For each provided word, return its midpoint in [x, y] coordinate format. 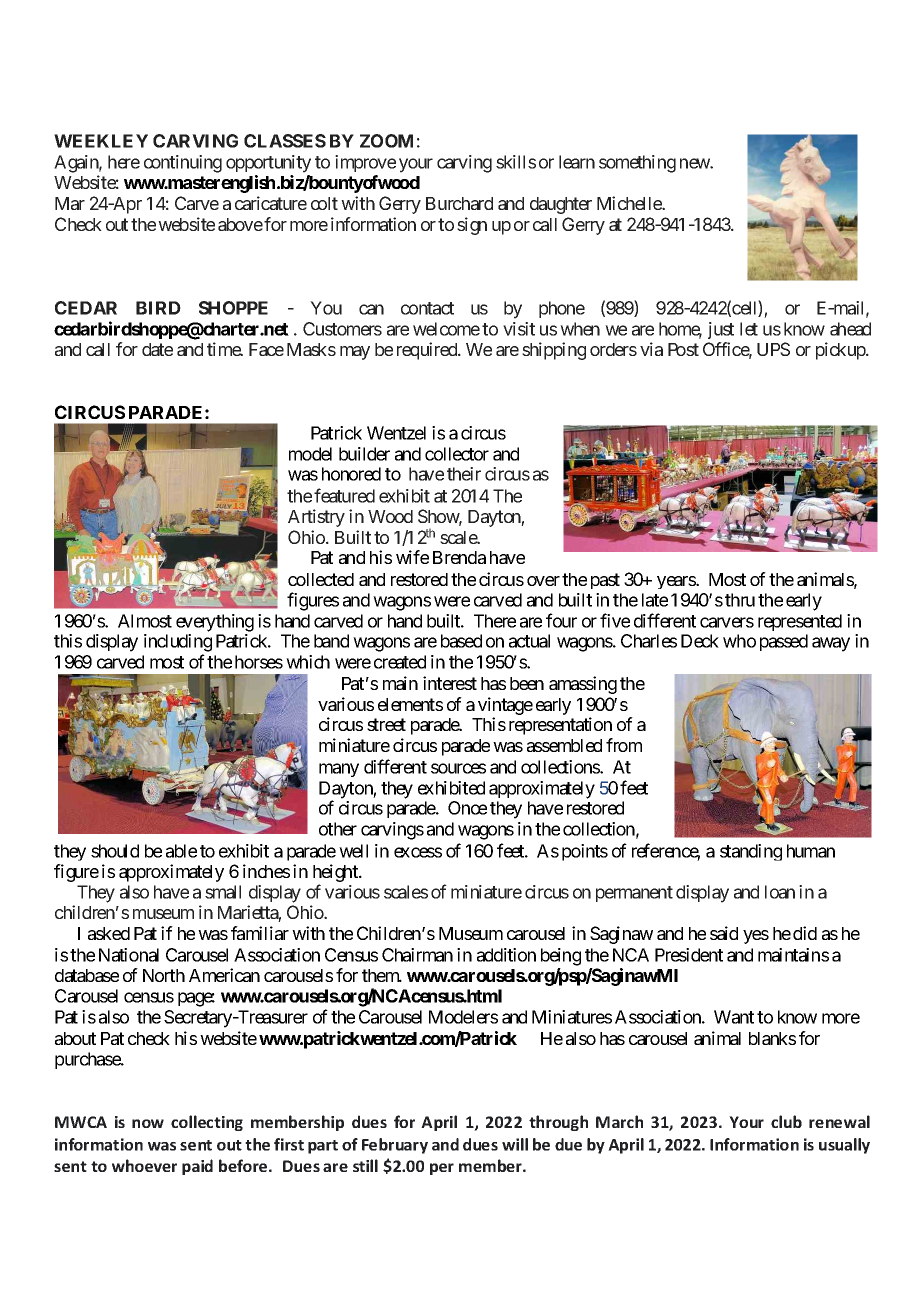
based [461, 641]
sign [472, 226]
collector [457, 454]
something [637, 164]
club [786, 1121]
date [157, 349]
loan [780, 892]
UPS [773, 349]
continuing [183, 164]
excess [418, 852]
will [515, 1144]
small [223, 892]
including [178, 643]
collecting [207, 1123]
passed [784, 642]
